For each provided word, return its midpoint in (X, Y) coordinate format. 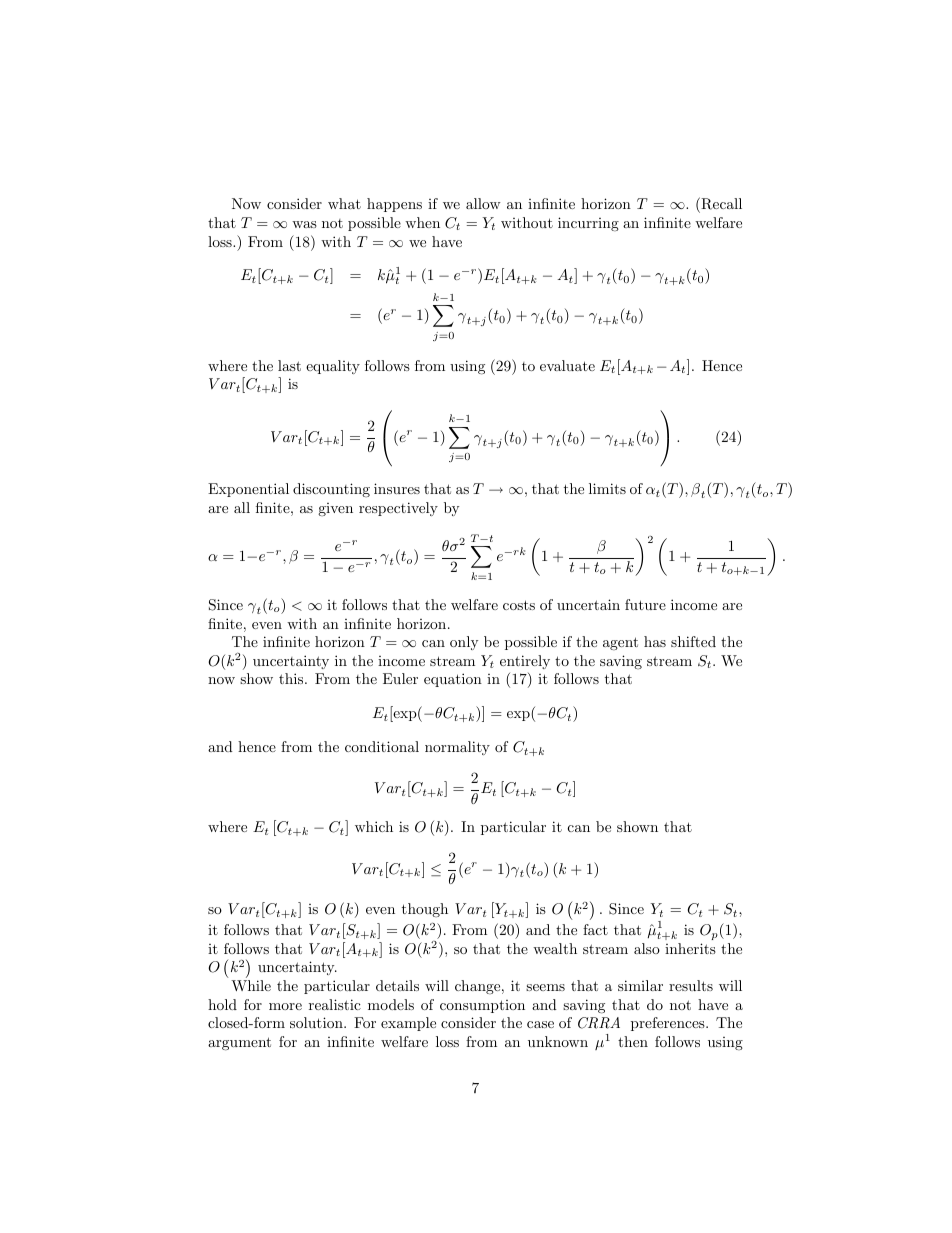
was (304, 224)
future (645, 604)
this (292, 678)
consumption (482, 1006)
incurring (588, 224)
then (633, 1041)
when (422, 222)
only (464, 643)
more (285, 1006)
